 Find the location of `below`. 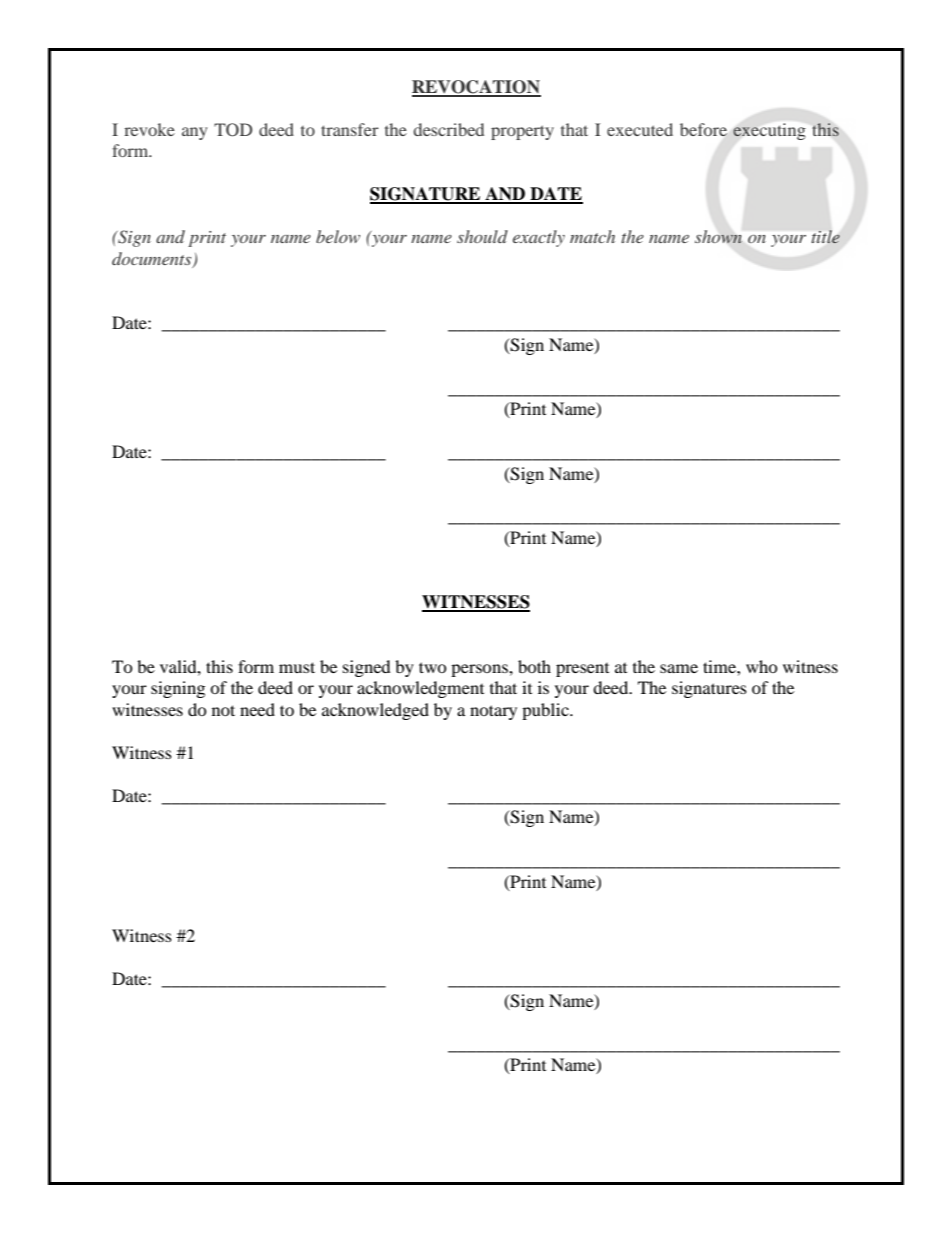

below is located at coordinates (338, 236).
